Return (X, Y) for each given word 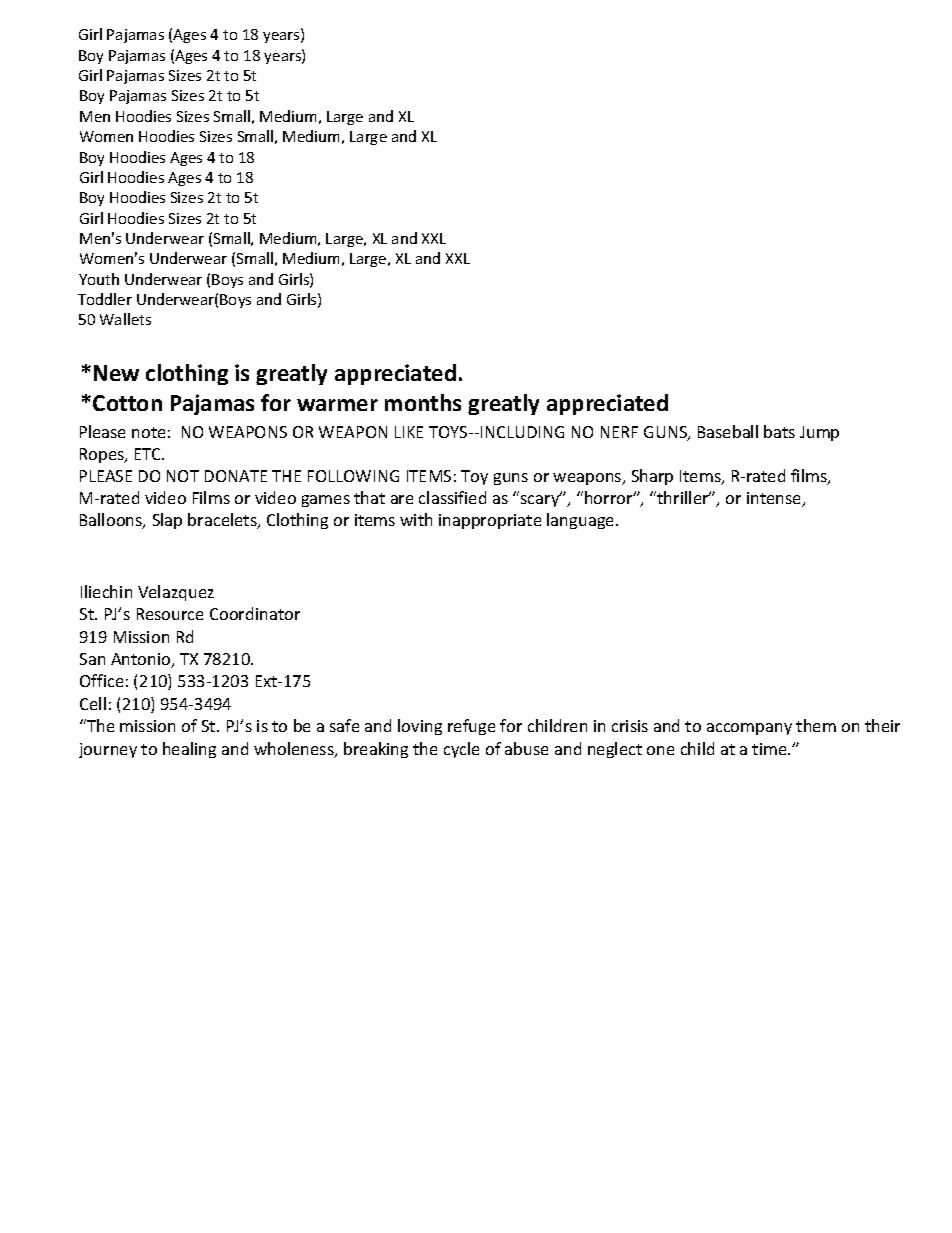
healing (189, 750)
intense (775, 499)
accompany (749, 729)
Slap (167, 521)
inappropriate (490, 521)
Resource (170, 614)
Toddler (105, 299)
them (816, 725)
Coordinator (255, 613)
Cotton (127, 403)
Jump (819, 433)
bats (779, 431)
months (423, 402)
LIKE (409, 432)
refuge (471, 727)
